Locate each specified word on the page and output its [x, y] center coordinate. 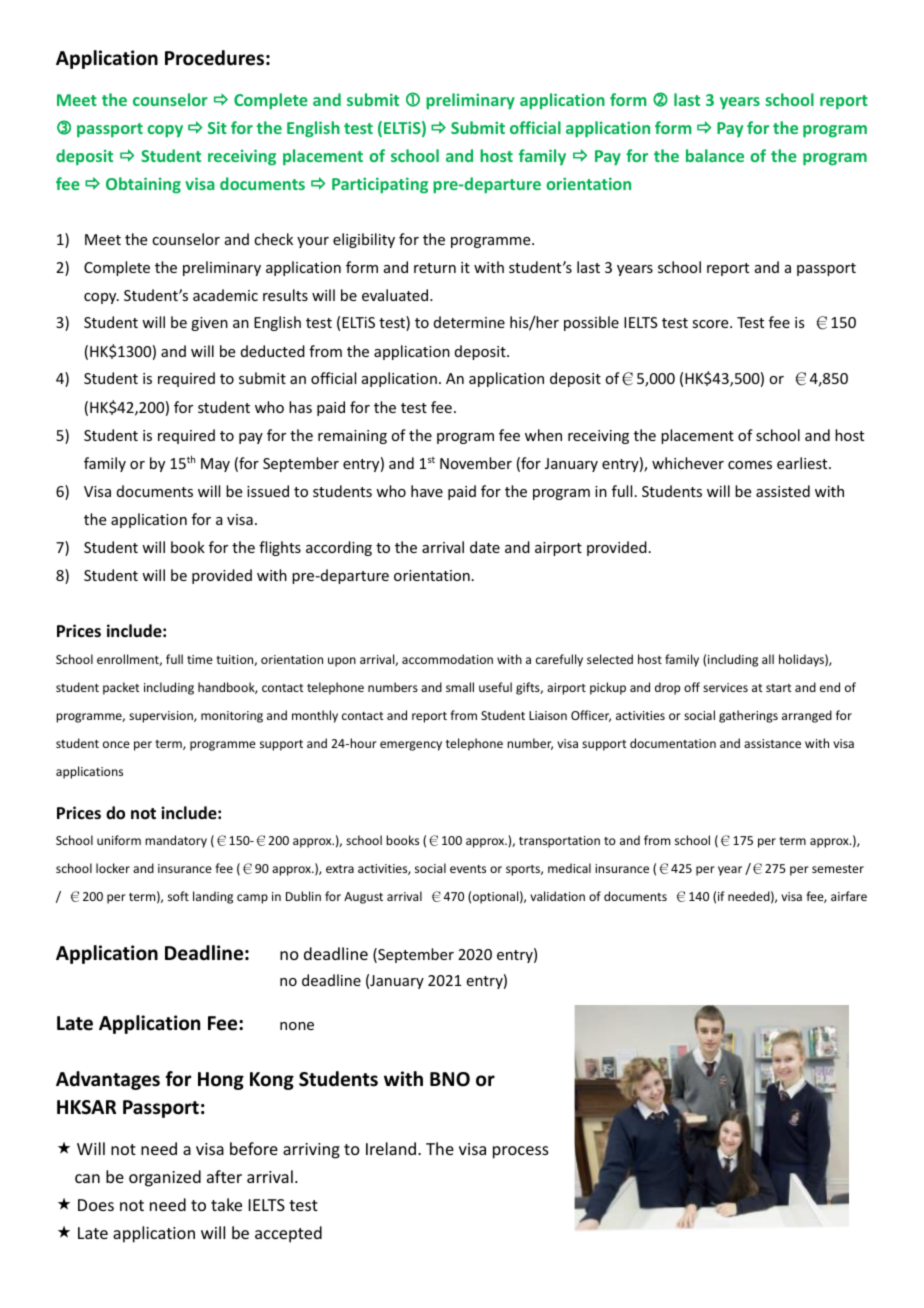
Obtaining [143, 185]
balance [715, 155]
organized [165, 1178]
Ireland [391, 1148]
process [521, 1152]
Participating [380, 185]
